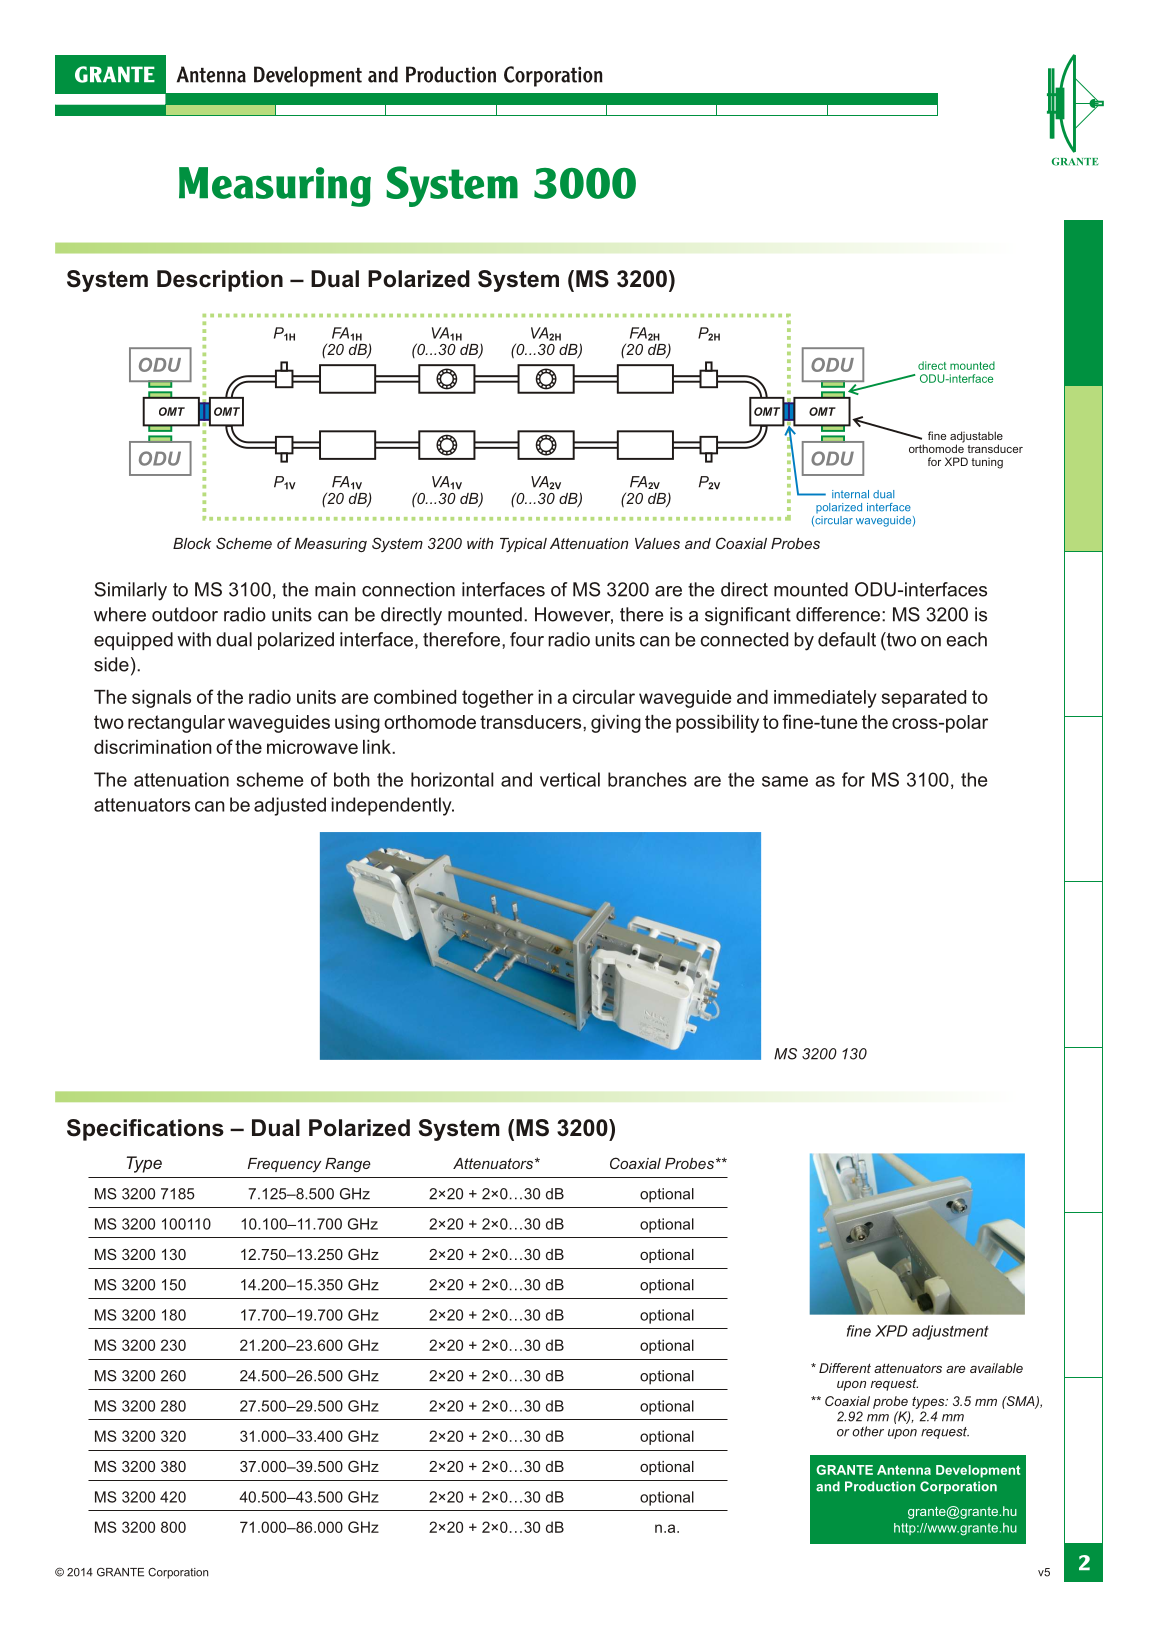  Describe the element at coordinates (220, 281) in the screenshot. I see `Description` at that location.
